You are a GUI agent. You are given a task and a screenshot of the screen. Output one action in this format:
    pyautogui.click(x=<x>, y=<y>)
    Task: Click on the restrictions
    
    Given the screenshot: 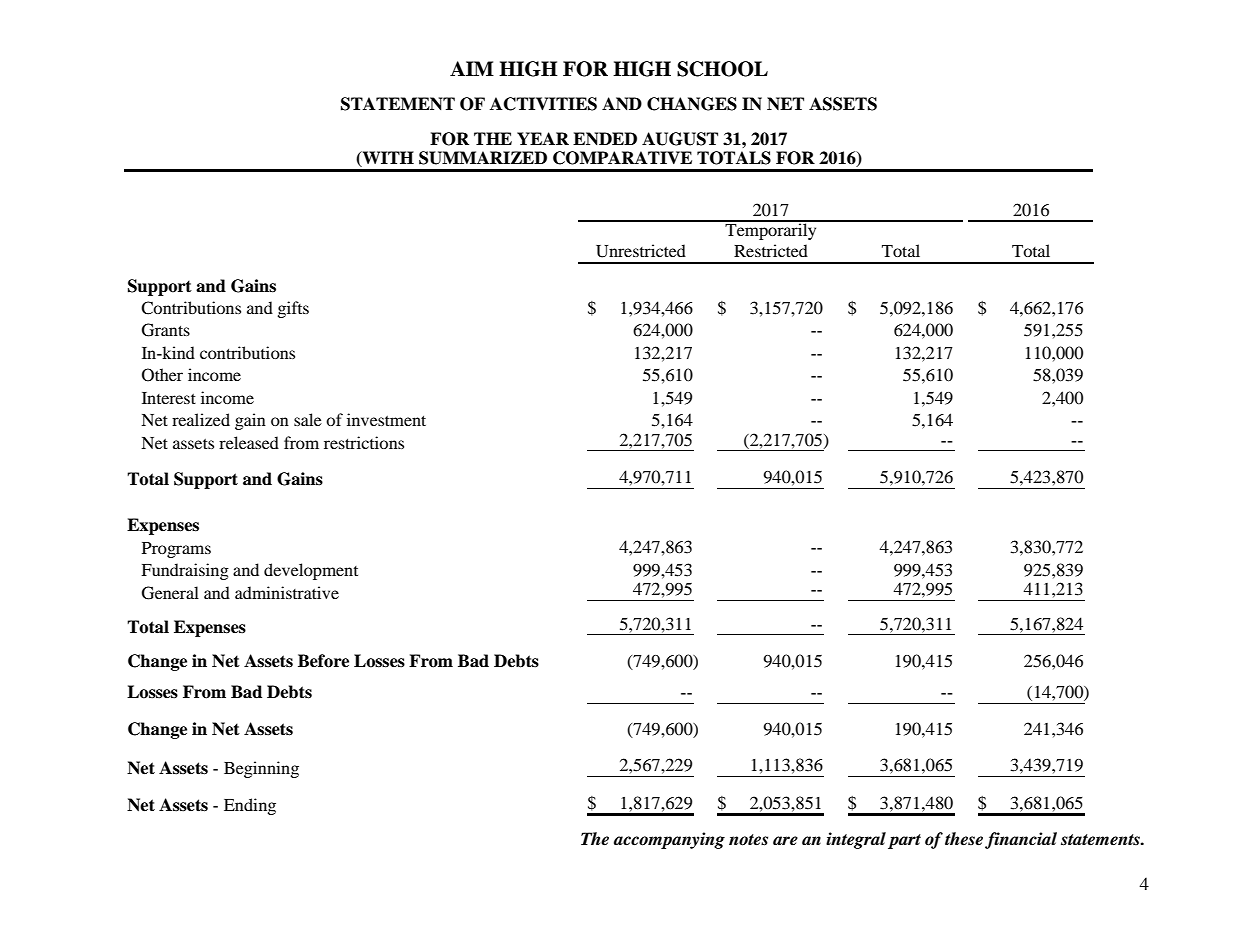 What is the action you would take?
    pyautogui.click(x=364, y=442)
